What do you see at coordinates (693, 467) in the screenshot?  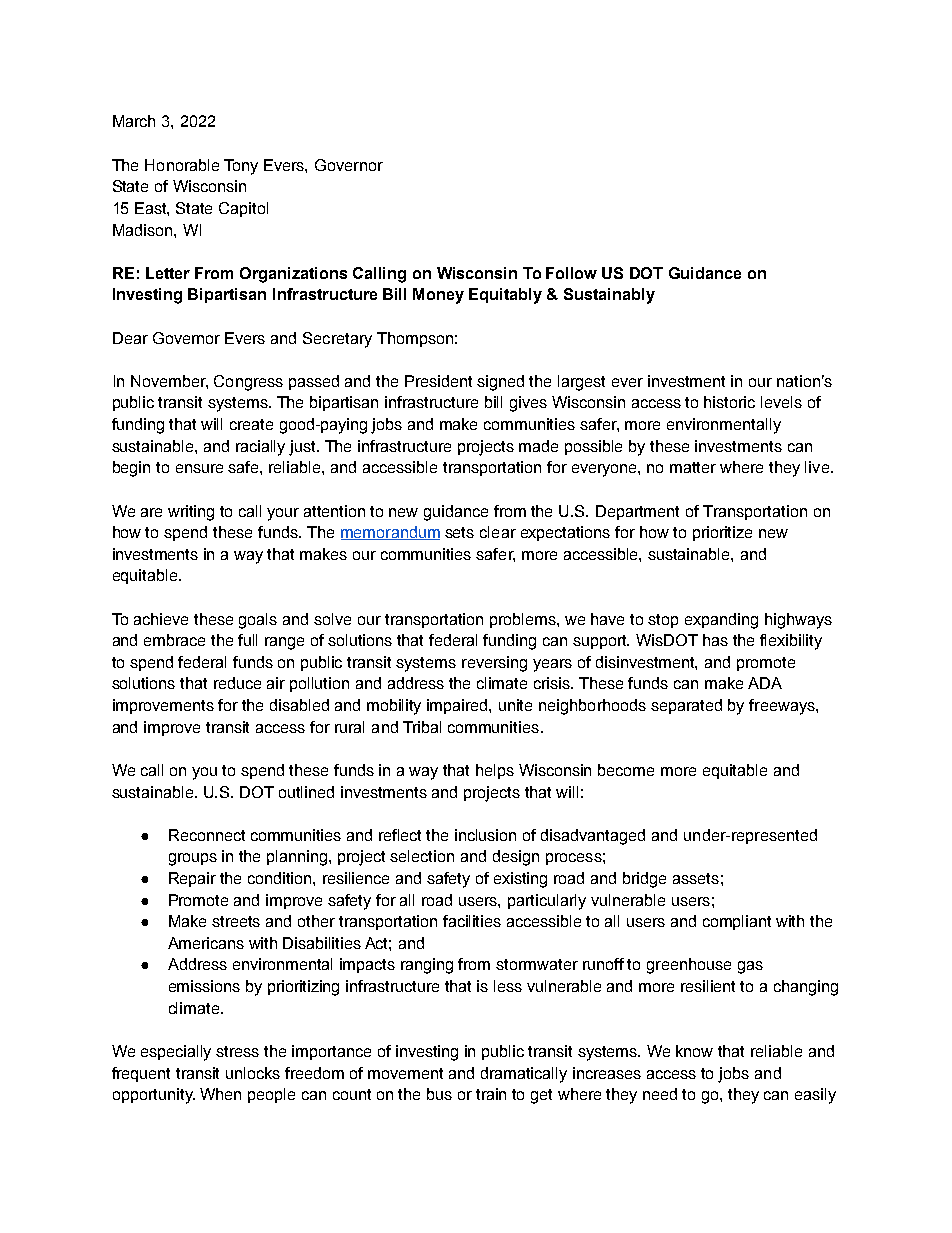 I see `matter` at bounding box center [693, 467].
